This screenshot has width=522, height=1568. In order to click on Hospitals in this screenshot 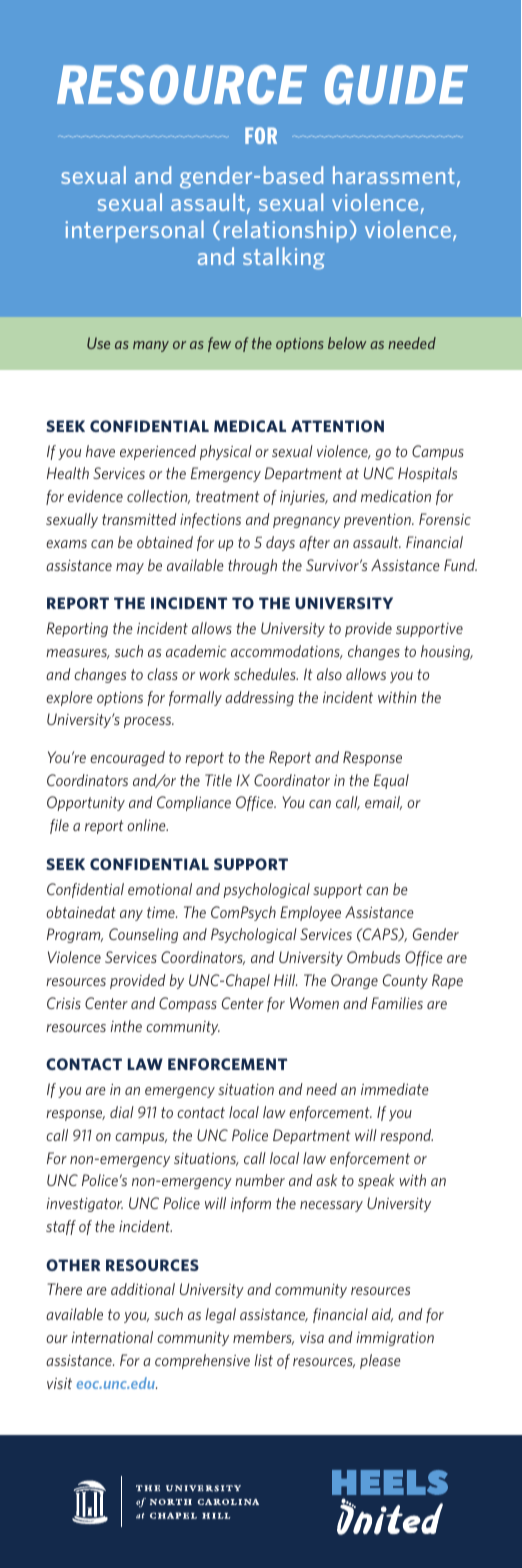, I will do `click(427, 474)`.
